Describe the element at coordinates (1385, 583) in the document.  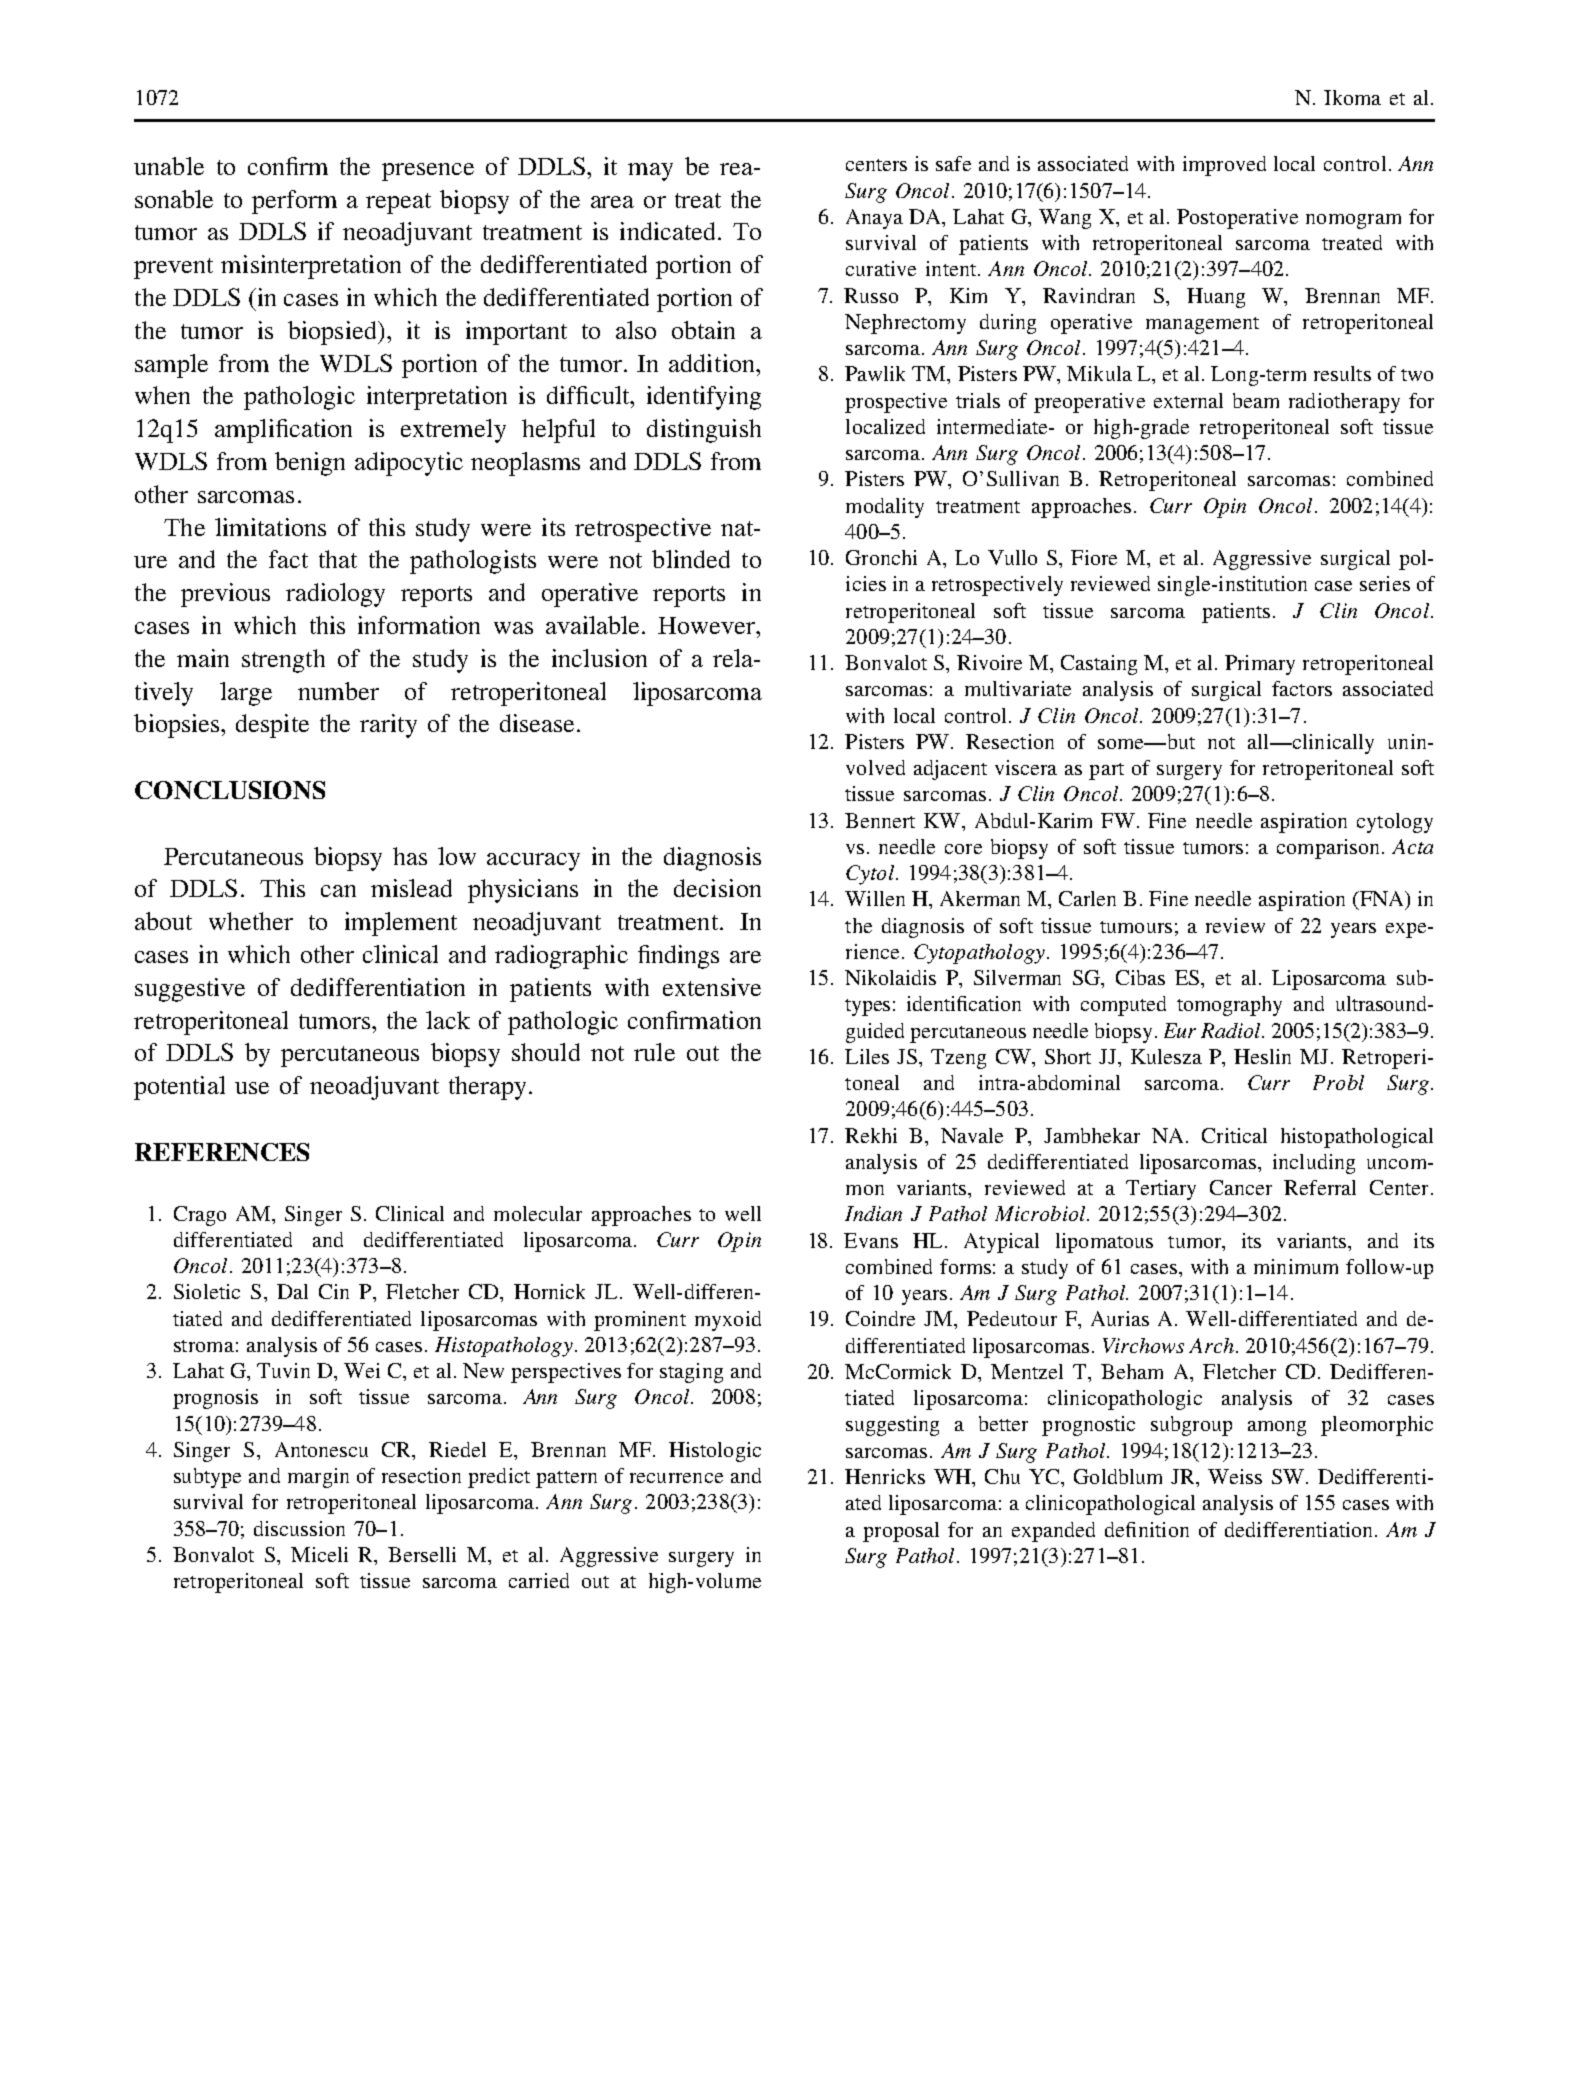
I see `series` at that location.
